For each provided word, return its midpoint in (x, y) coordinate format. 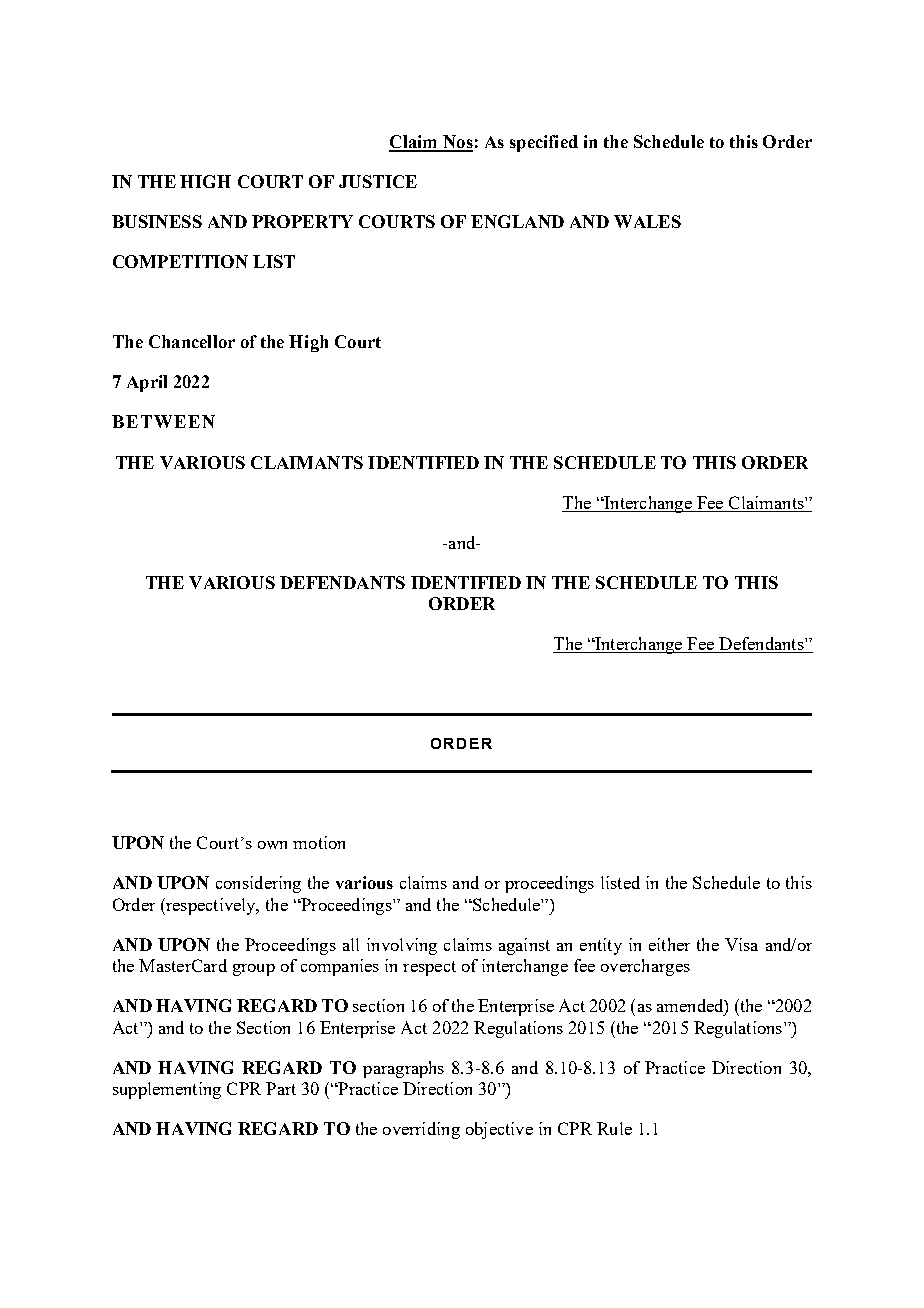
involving (402, 946)
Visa (741, 944)
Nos (457, 143)
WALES (647, 221)
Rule (614, 1128)
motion (319, 842)
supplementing (167, 1090)
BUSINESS (157, 221)
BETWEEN (163, 421)
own (272, 845)
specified (544, 143)
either (669, 944)
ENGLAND (517, 221)
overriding (421, 1130)
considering (258, 884)
